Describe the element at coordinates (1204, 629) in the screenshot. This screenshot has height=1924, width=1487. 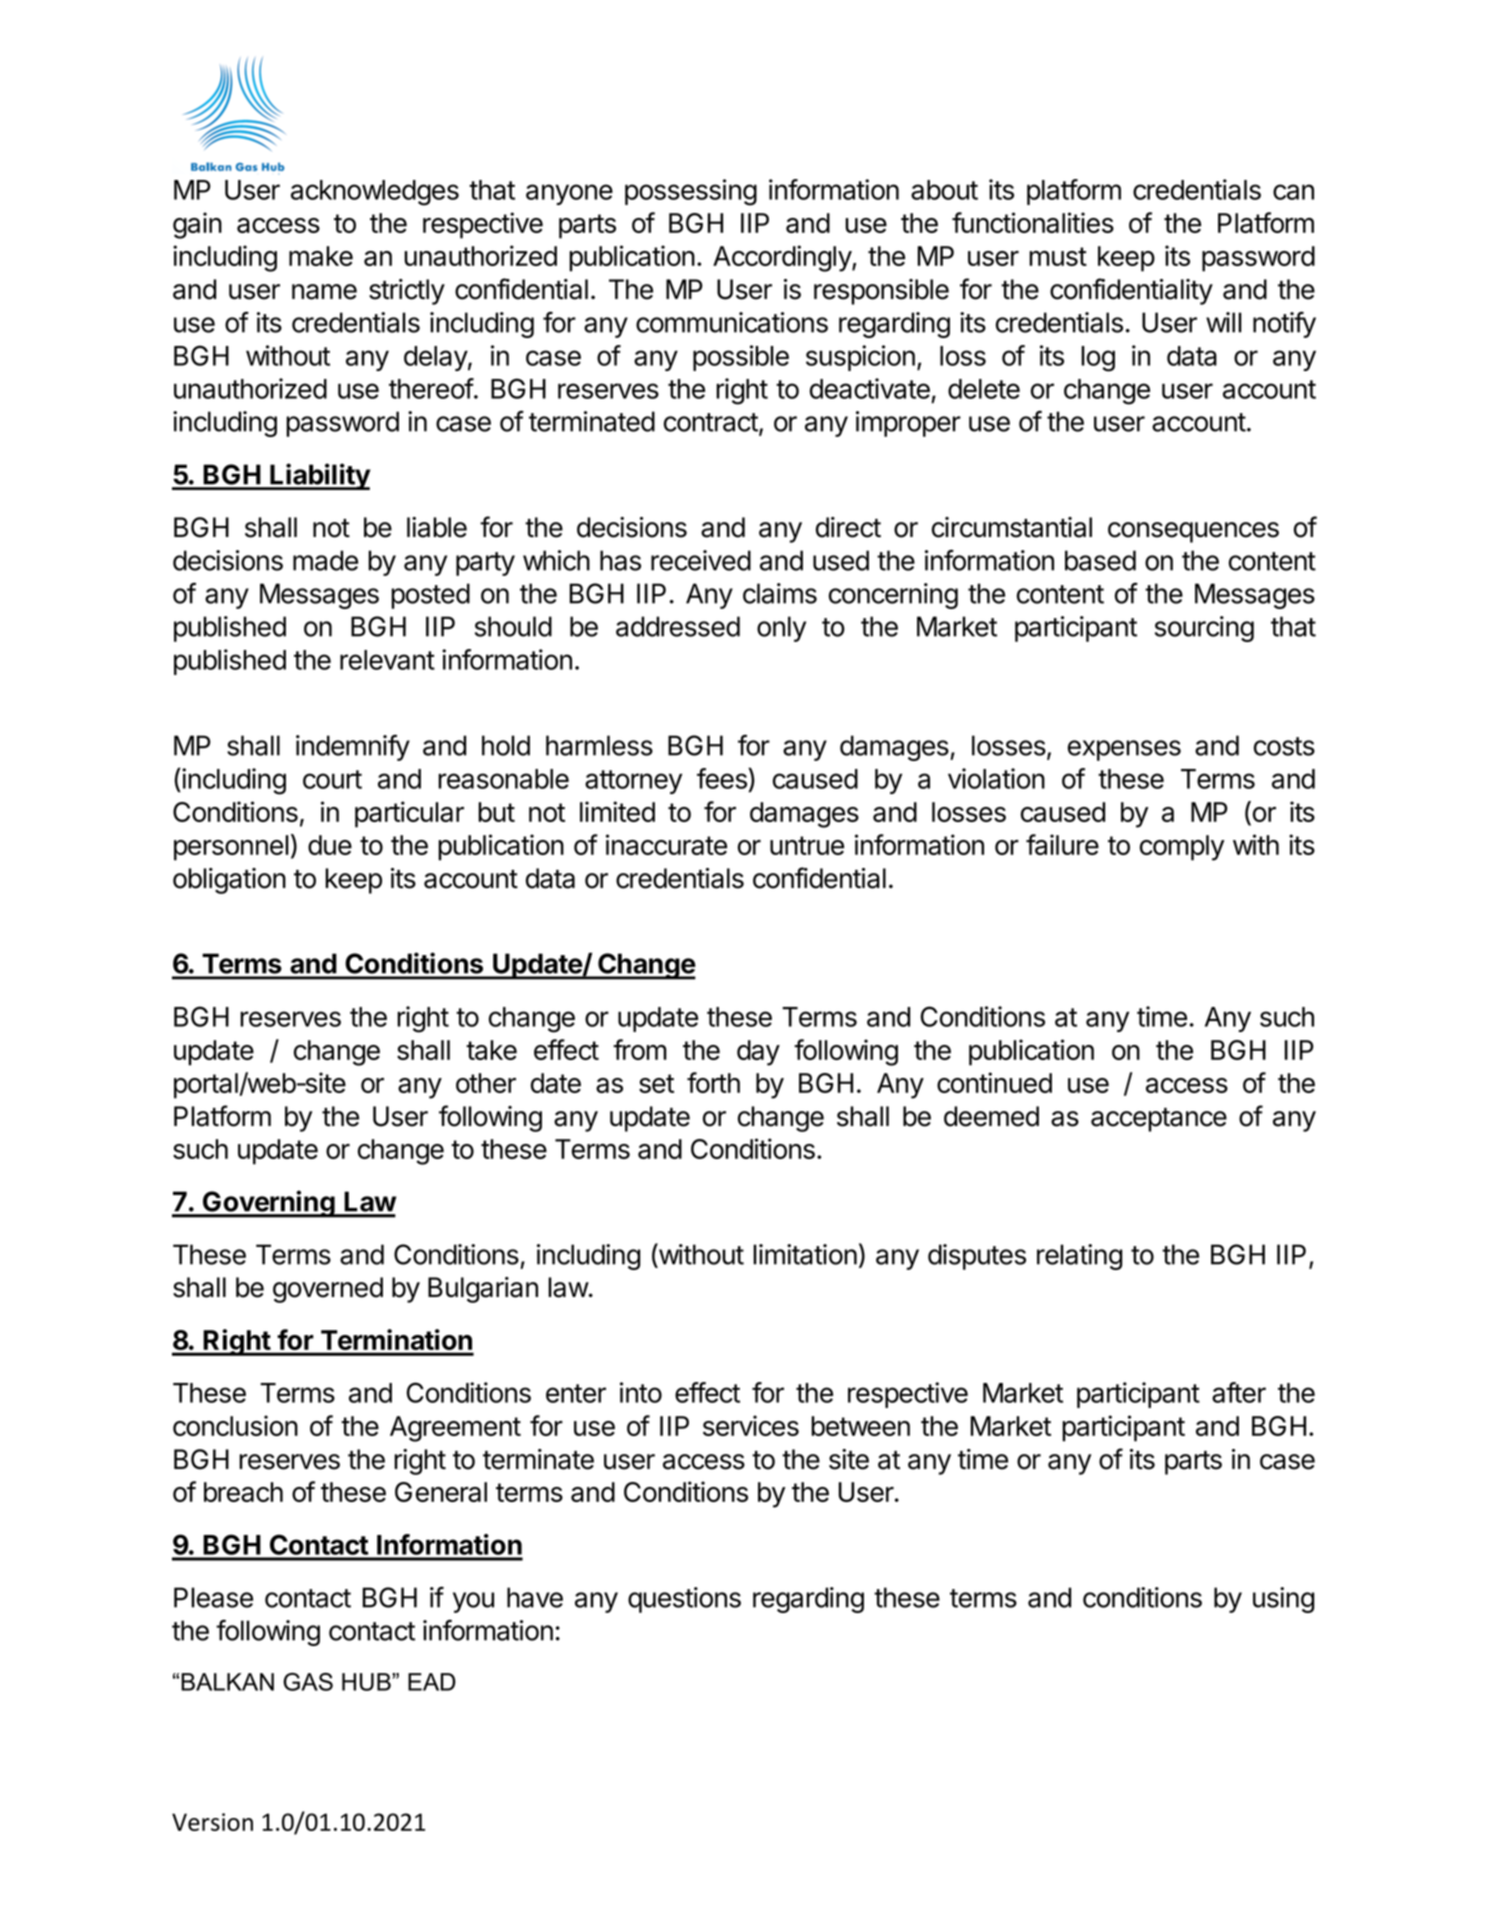
I see `sourcing` at that location.
